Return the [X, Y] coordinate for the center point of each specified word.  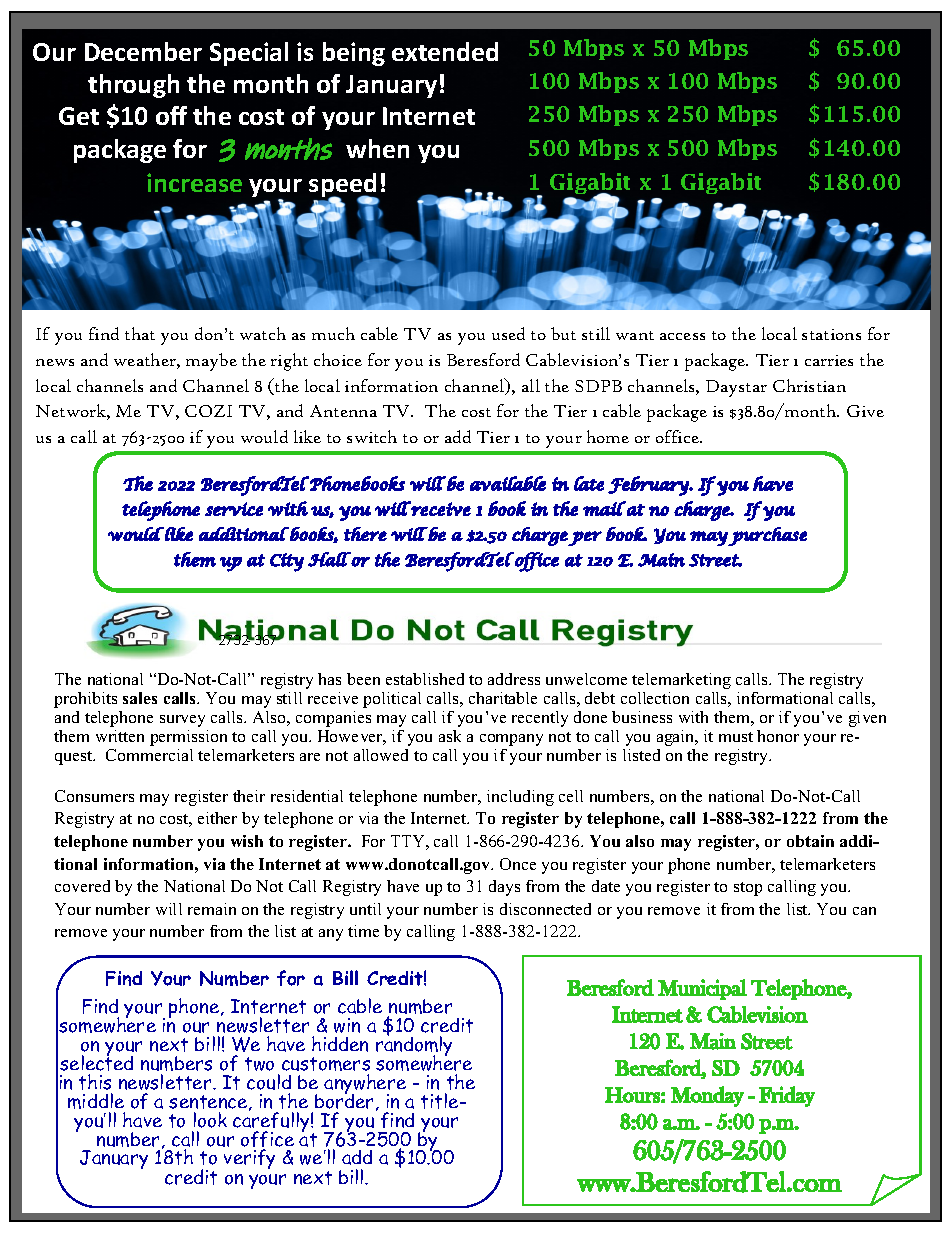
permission [188, 738]
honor [778, 736]
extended [445, 51]
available [508, 483]
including [520, 798]
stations [831, 334]
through [133, 86]
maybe [211, 362]
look [210, 1120]
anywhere [365, 1085]
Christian [809, 385]
